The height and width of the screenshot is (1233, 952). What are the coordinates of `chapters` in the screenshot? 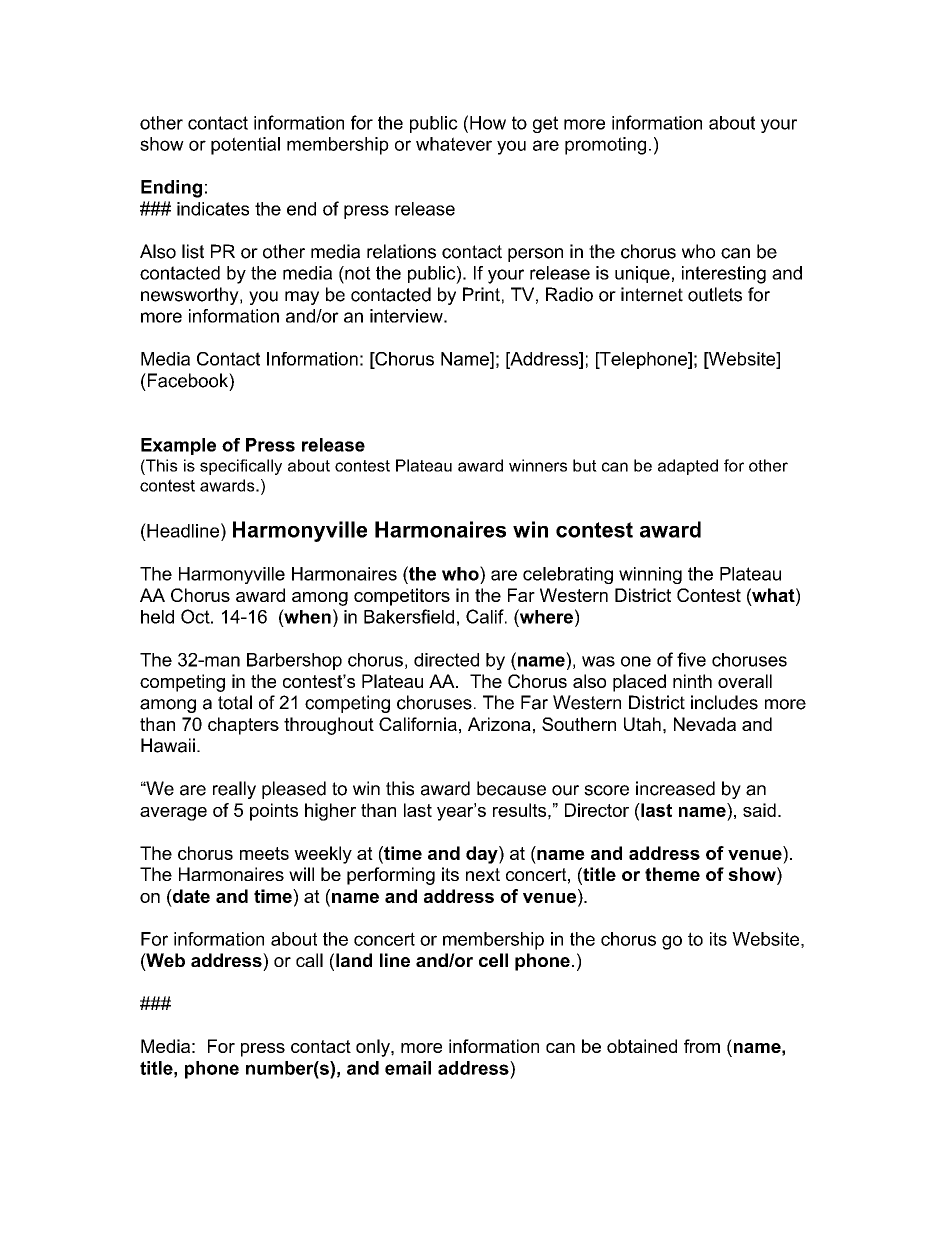 It's located at (243, 726).
